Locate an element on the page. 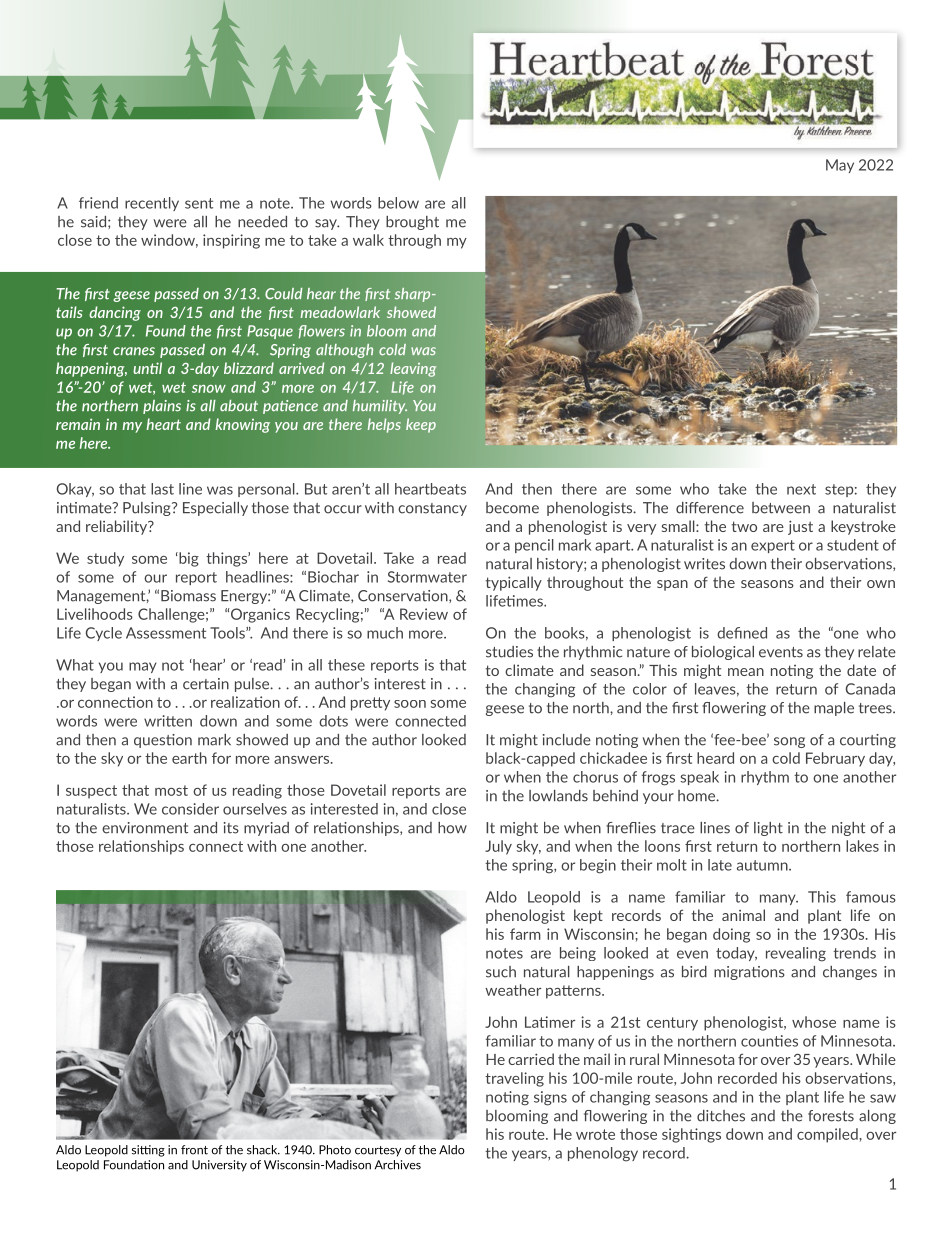  environment is located at coordinates (145, 828).
